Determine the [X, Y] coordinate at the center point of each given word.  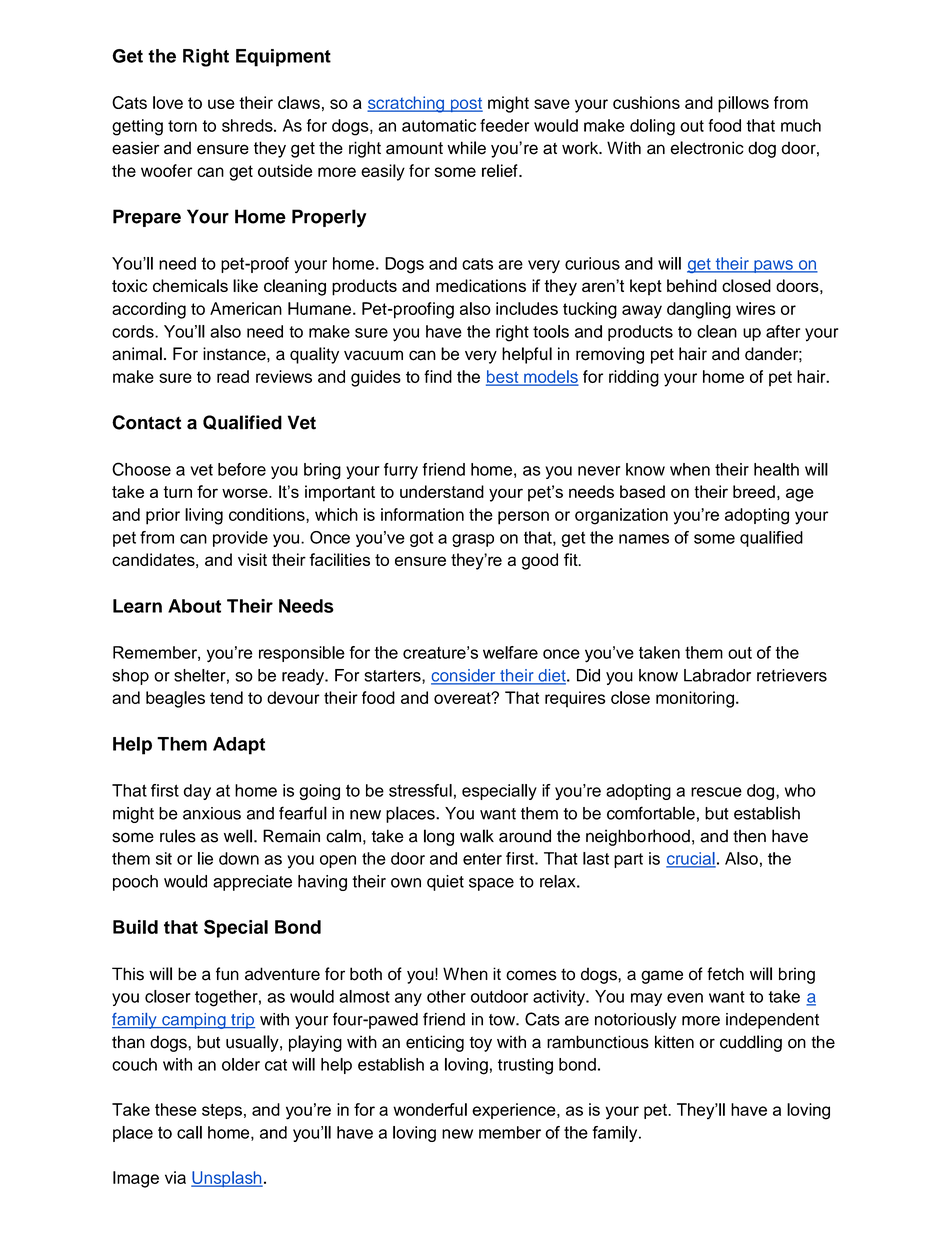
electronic [707, 148]
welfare [510, 652]
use [221, 104]
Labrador [717, 675]
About [194, 606]
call [189, 1132]
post [465, 105]
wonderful [430, 1109]
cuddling [751, 1043]
